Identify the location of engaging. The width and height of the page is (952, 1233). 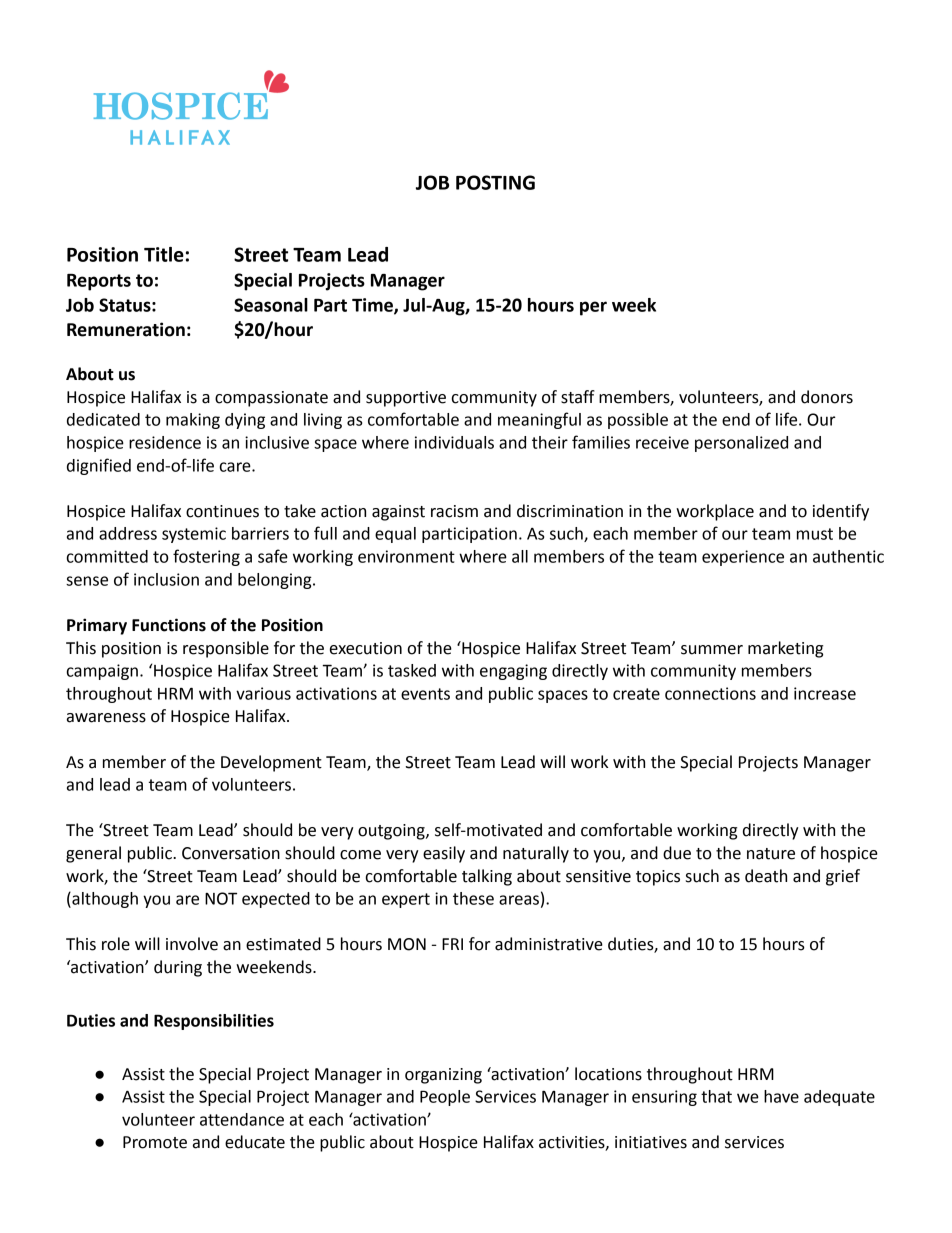
(513, 672).
